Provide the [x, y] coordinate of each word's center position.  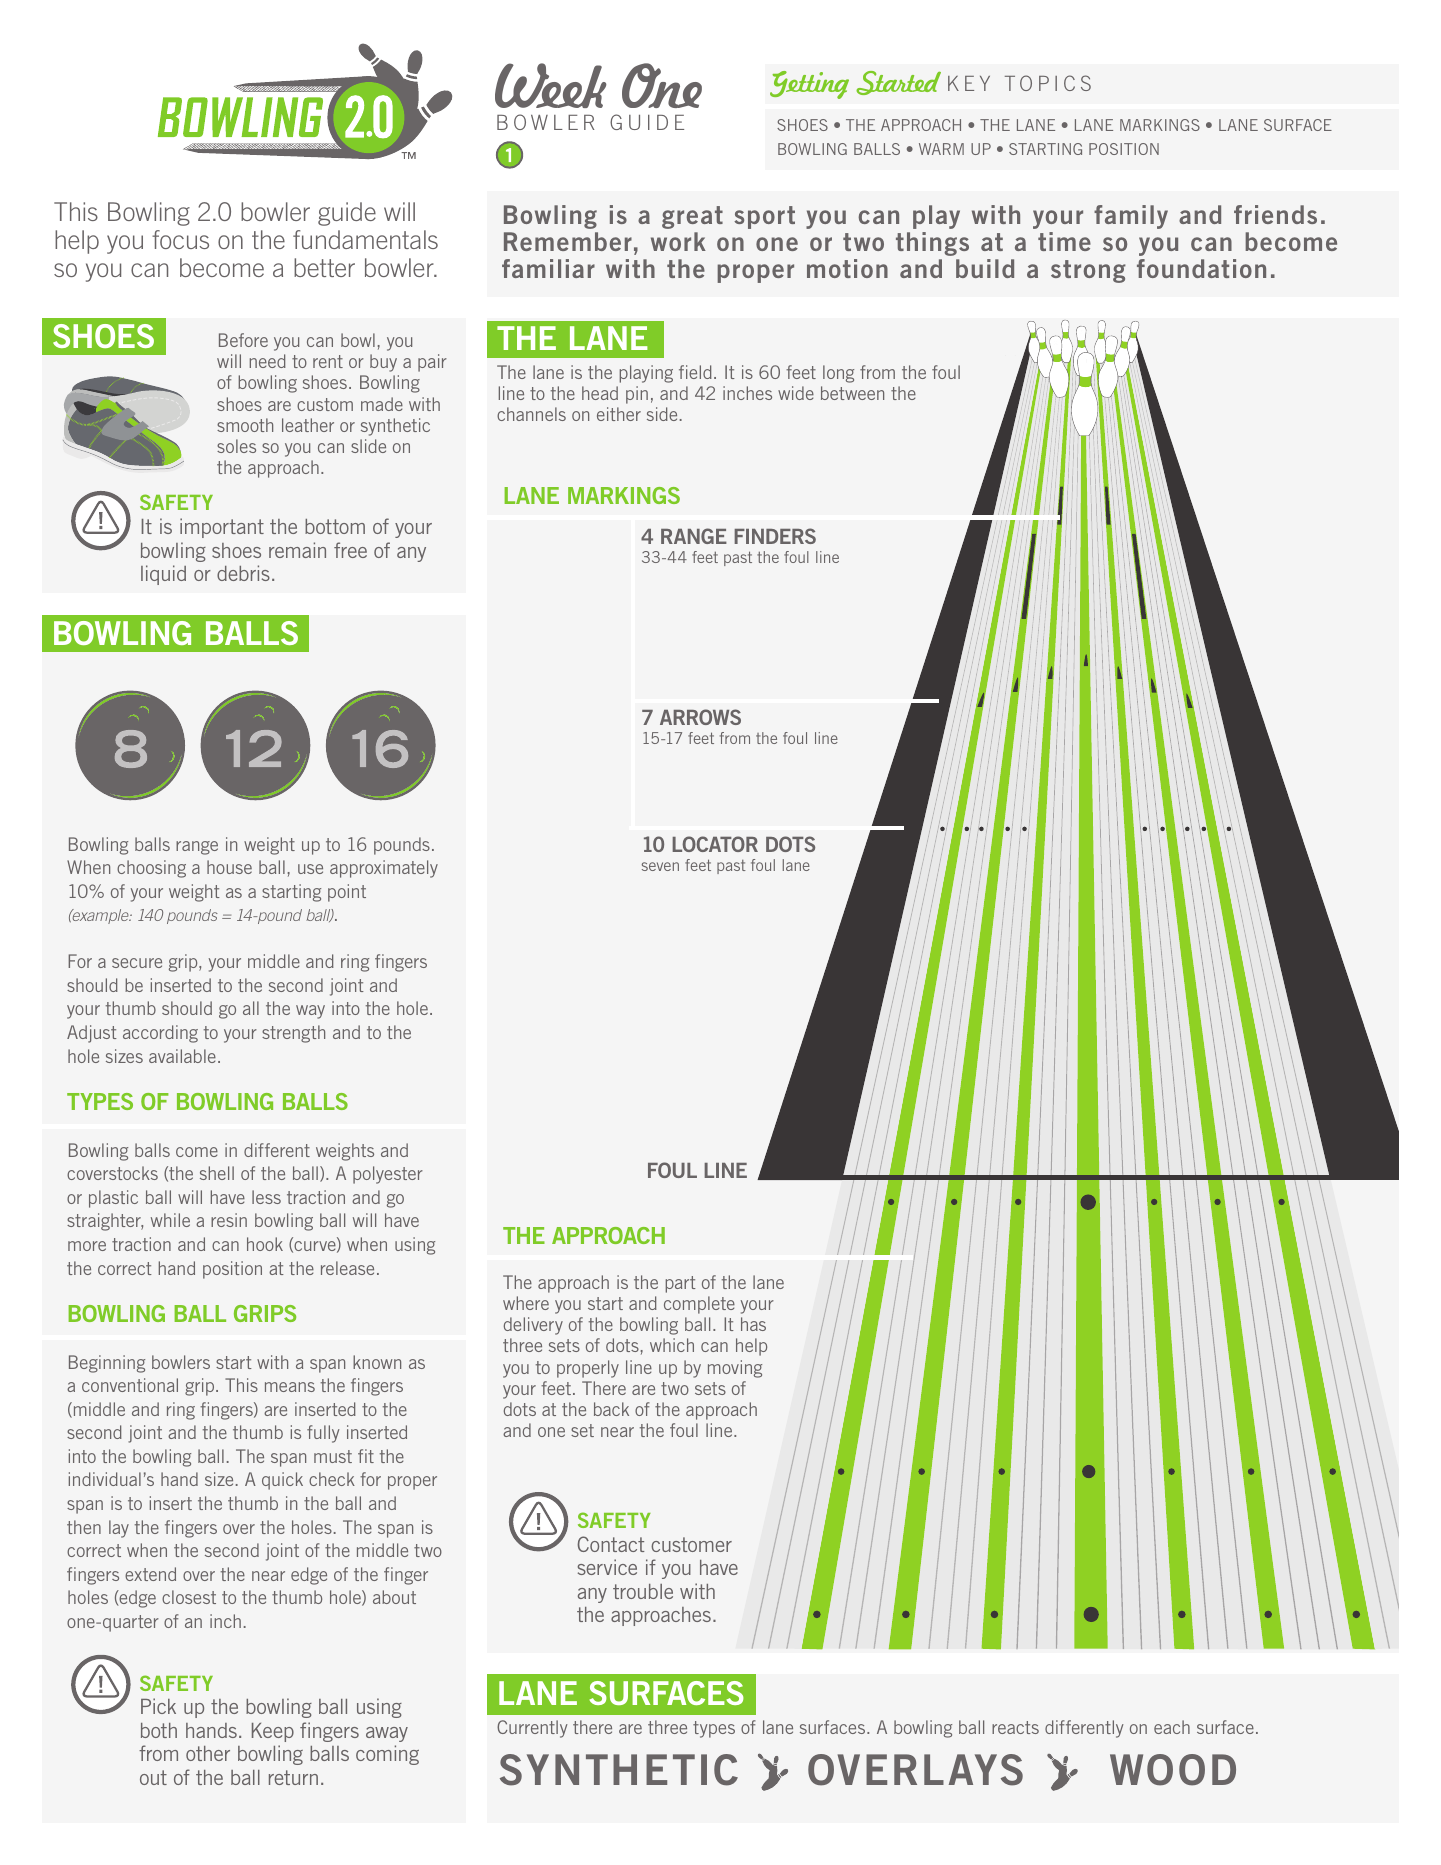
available [182, 1056]
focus [180, 239]
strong [1088, 271]
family [1131, 217]
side [662, 414]
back [611, 1409]
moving [735, 1369]
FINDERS [775, 536]
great [692, 217]
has [753, 1324]
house [229, 867]
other [208, 1753]
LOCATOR [715, 844]
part [680, 1284]
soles [236, 446]
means [290, 1387]
